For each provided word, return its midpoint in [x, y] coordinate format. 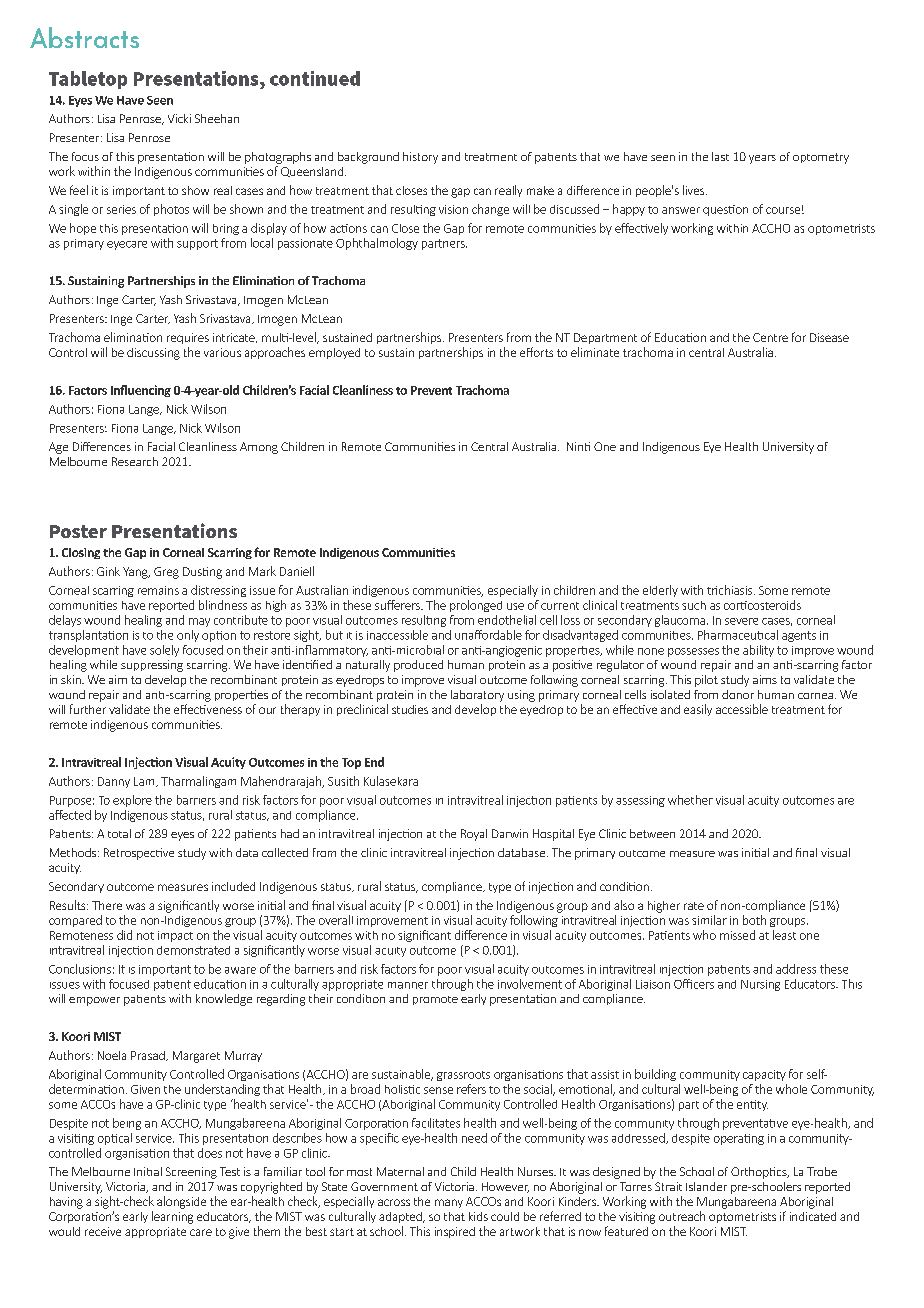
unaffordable [488, 635]
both [754, 920]
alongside [181, 1202]
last [720, 156]
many [449, 1203]
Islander [706, 1186]
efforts [536, 352]
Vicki [179, 118]
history [420, 158]
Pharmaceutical [738, 635]
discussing [153, 354]
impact [175, 936]
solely [164, 651]
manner [408, 985]
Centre [770, 337]
